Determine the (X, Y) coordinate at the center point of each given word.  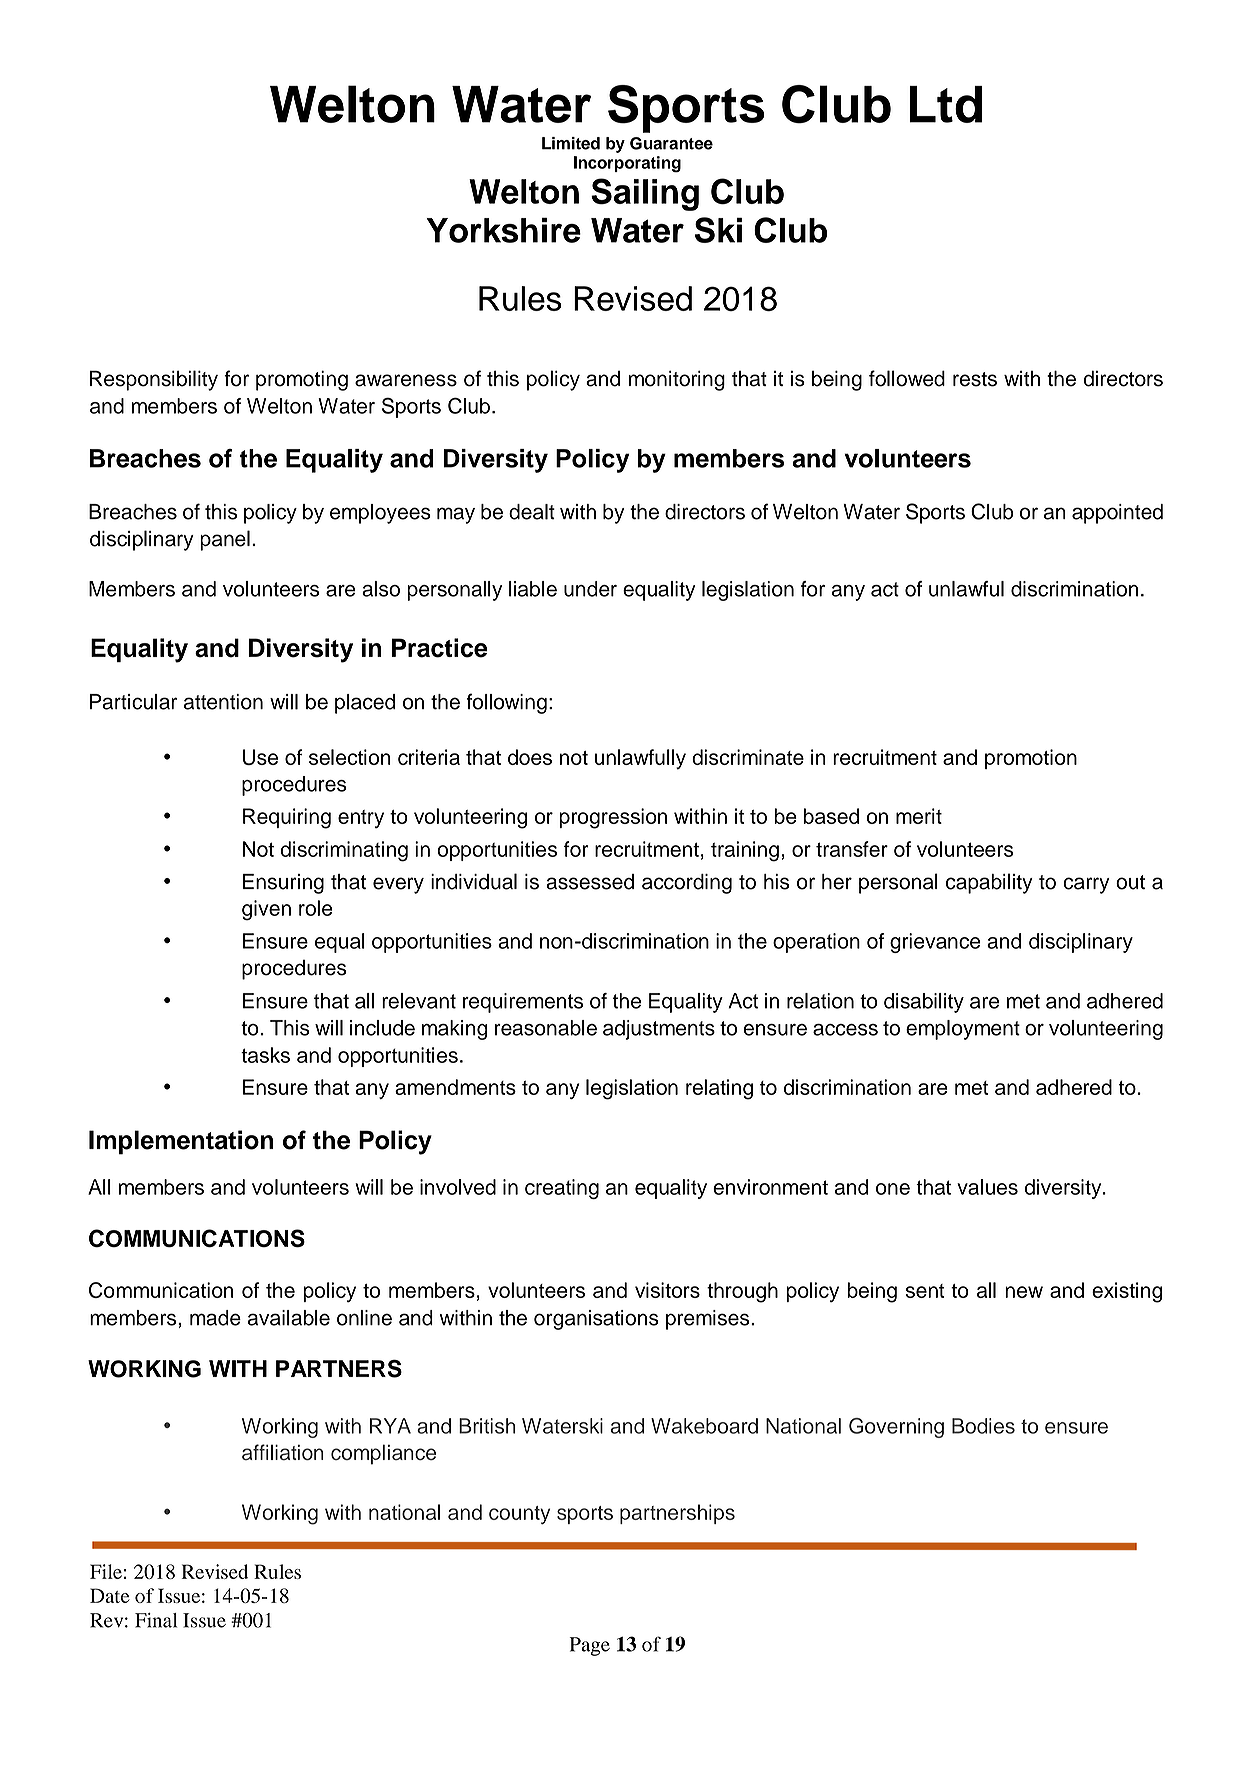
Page (590, 1646)
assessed (590, 882)
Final (156, 1620)
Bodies (983, 1426)
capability (989, 883)
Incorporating (627, 164)
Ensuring (283, 884)
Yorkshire (504, 230)
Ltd (946, 104)
